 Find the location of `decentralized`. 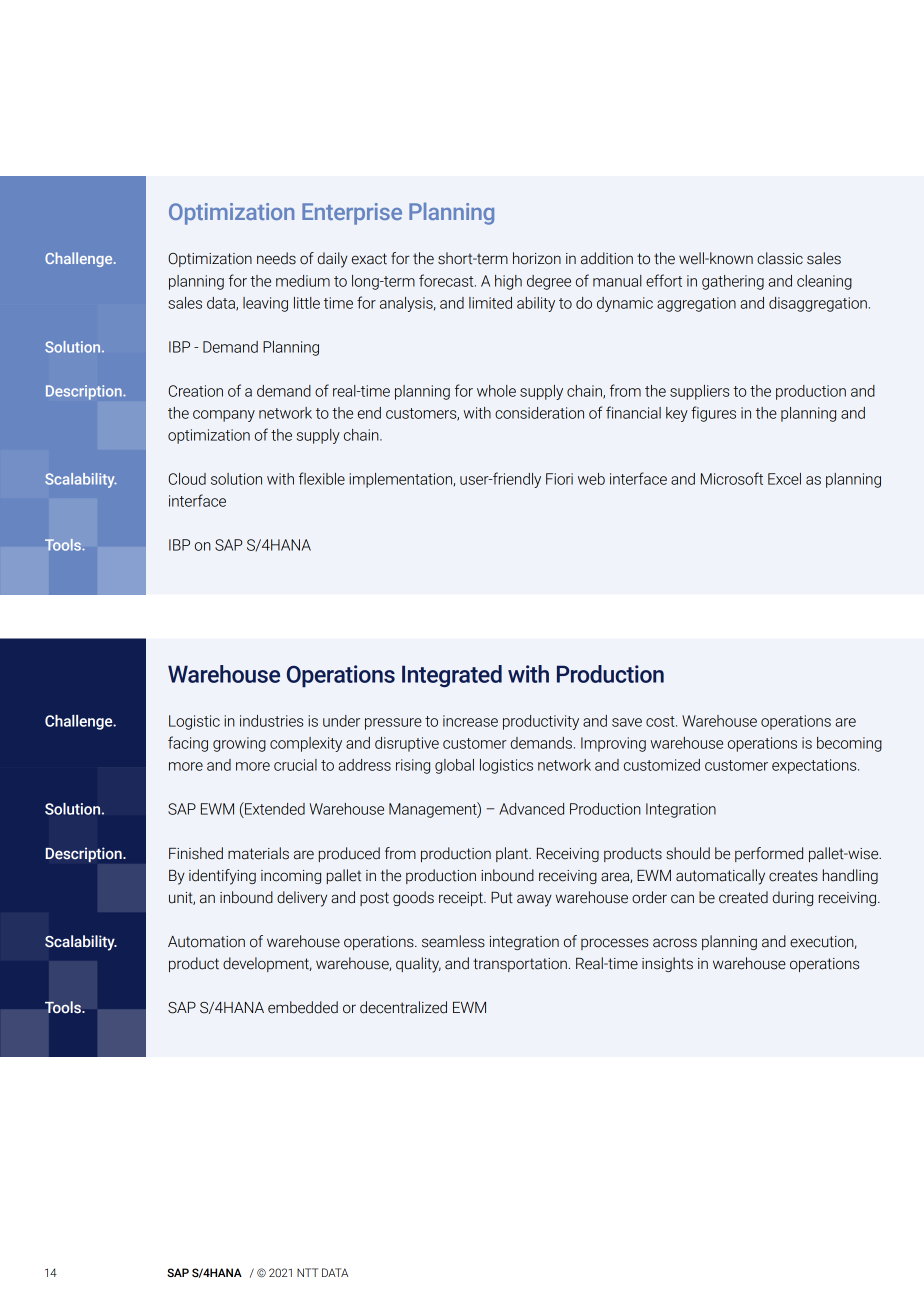

decentralized is located at coordinates (403, 1007).
